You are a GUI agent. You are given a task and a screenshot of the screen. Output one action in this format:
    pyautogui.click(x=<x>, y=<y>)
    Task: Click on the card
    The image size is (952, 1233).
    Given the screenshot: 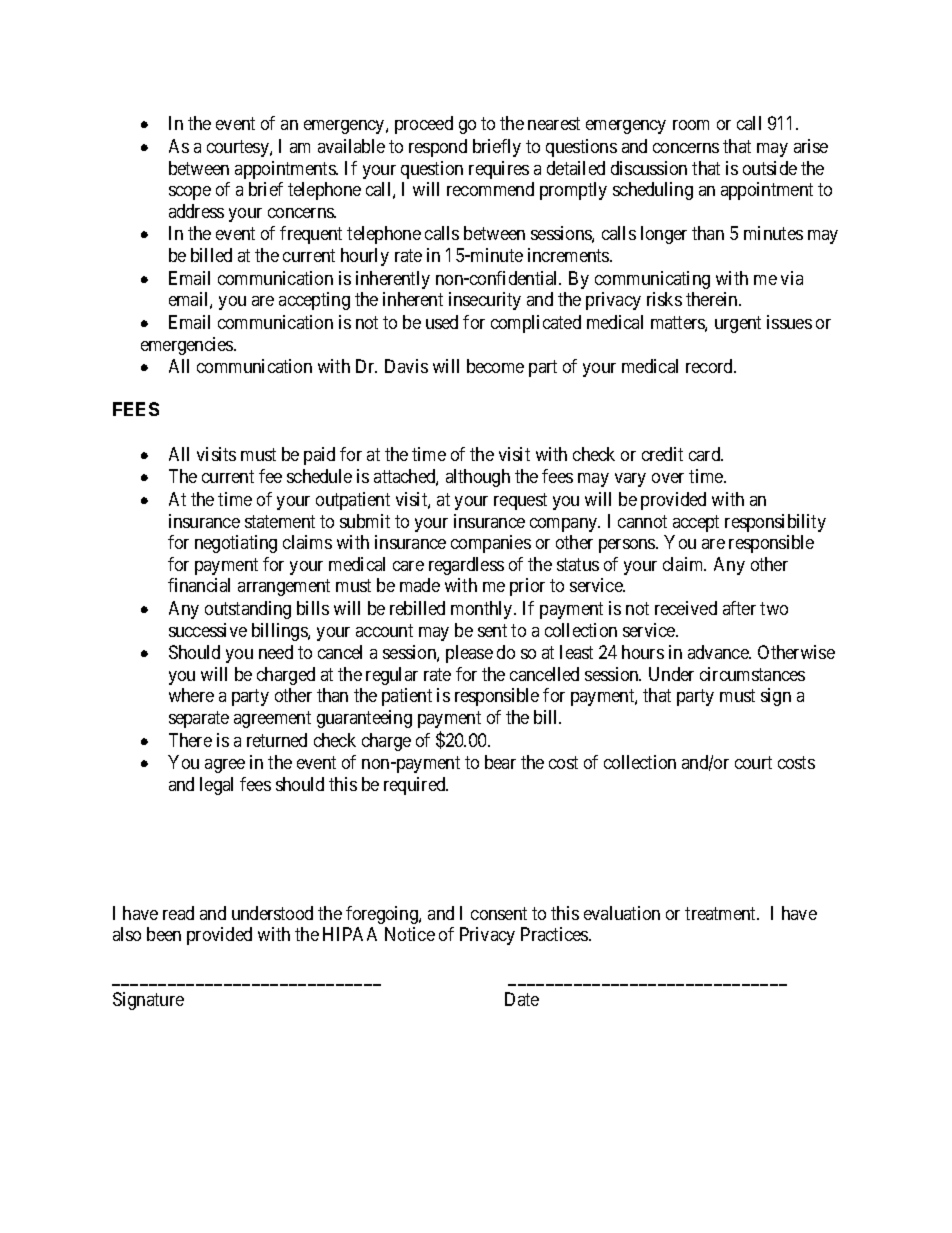 What is the action you would take?
    pyautogui.click(x=706, y=454)
